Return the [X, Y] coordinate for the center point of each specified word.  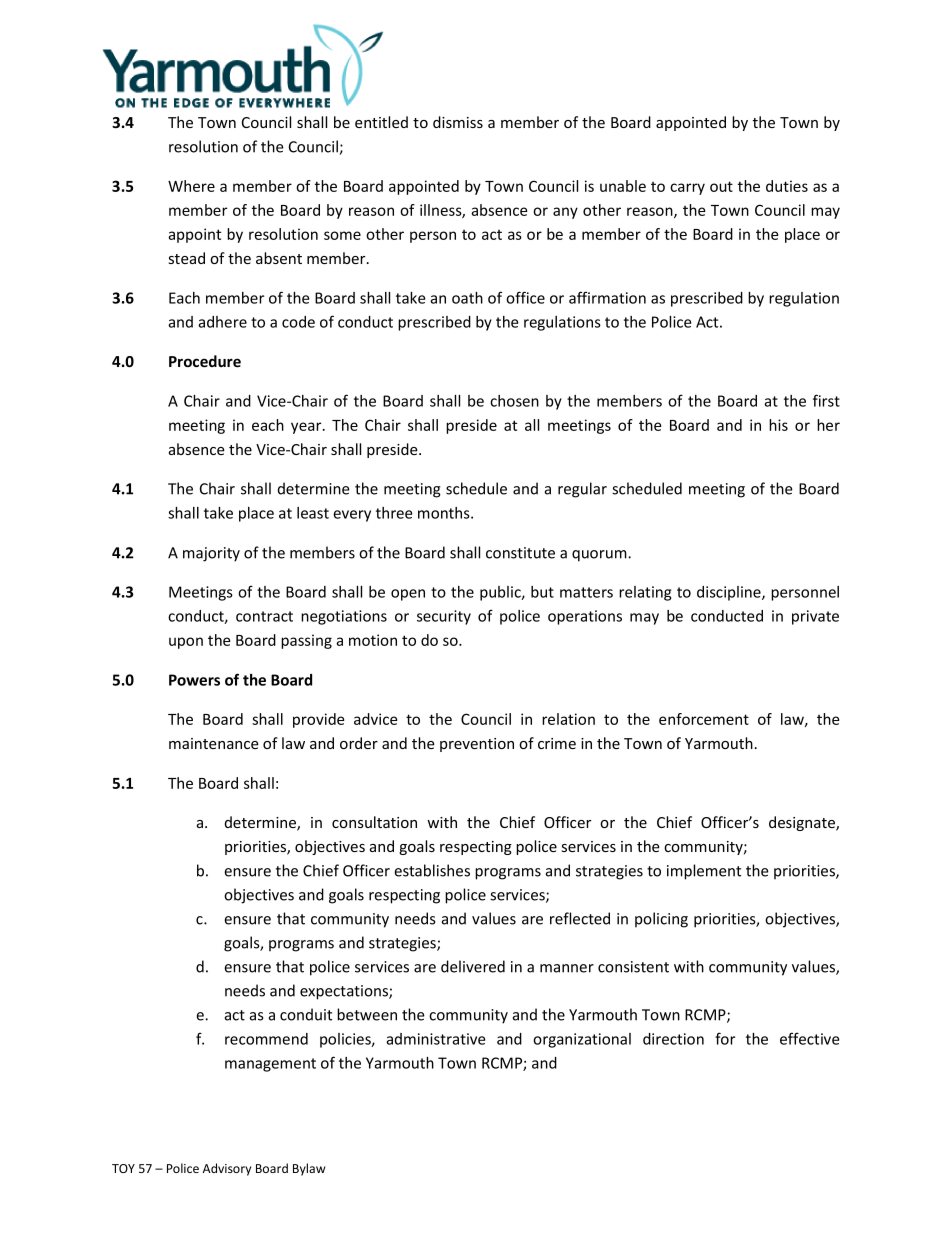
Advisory [227, 1169]
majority [211, 554]
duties [787, 186]
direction [673, 1039]
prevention [477, 745]
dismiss [458, 122]
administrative [436, 1039]
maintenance [214, 743]
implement [704, 872]
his [778, 425]
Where [191, 186]
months [445, 513]
